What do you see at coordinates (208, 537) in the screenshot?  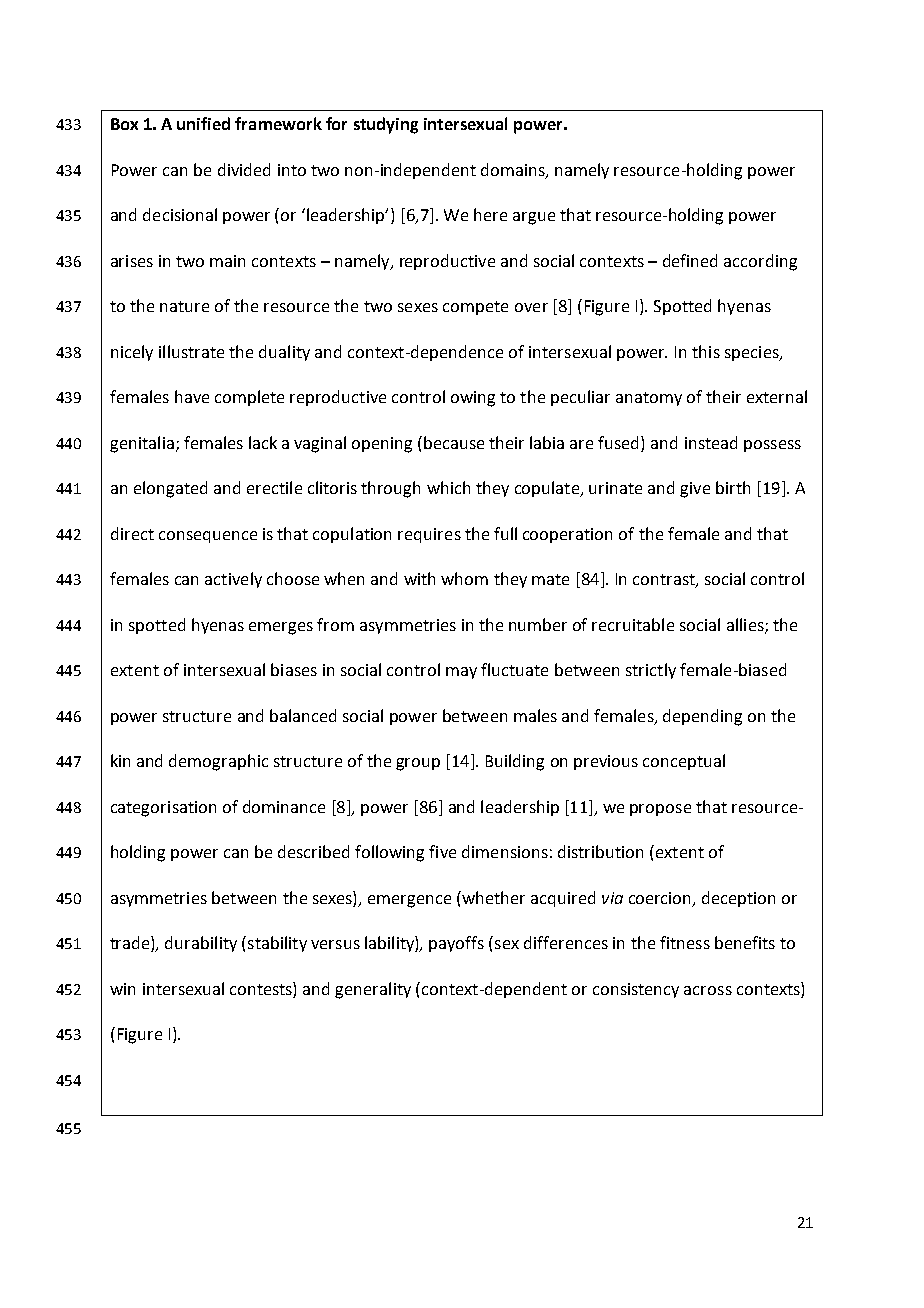 I see `consequence` at bounding box center [208, 537].
